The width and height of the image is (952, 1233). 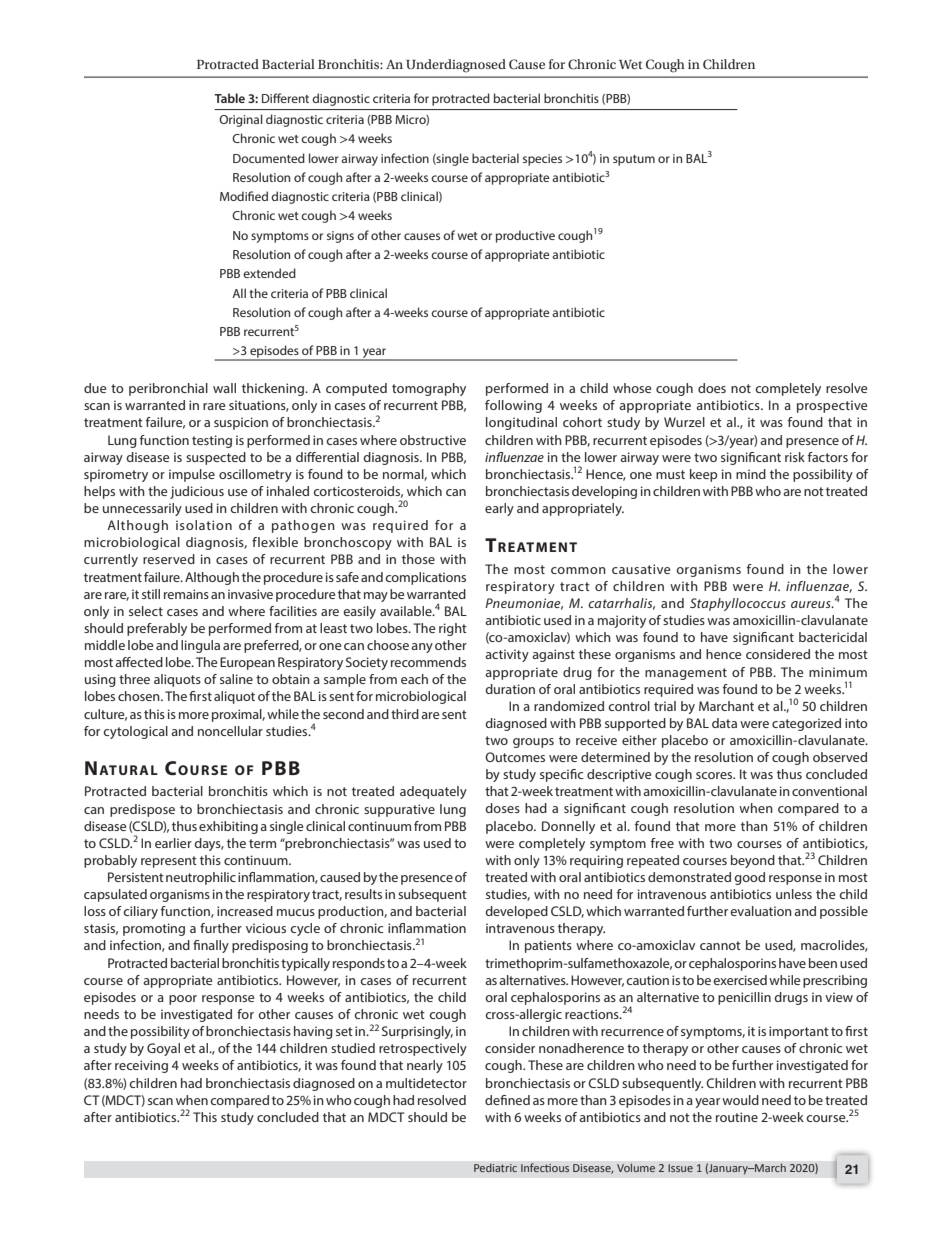 What do you see at coordinates (141, 1066) in the image?
I see `receiving` at bounding box center [141, 1066].
